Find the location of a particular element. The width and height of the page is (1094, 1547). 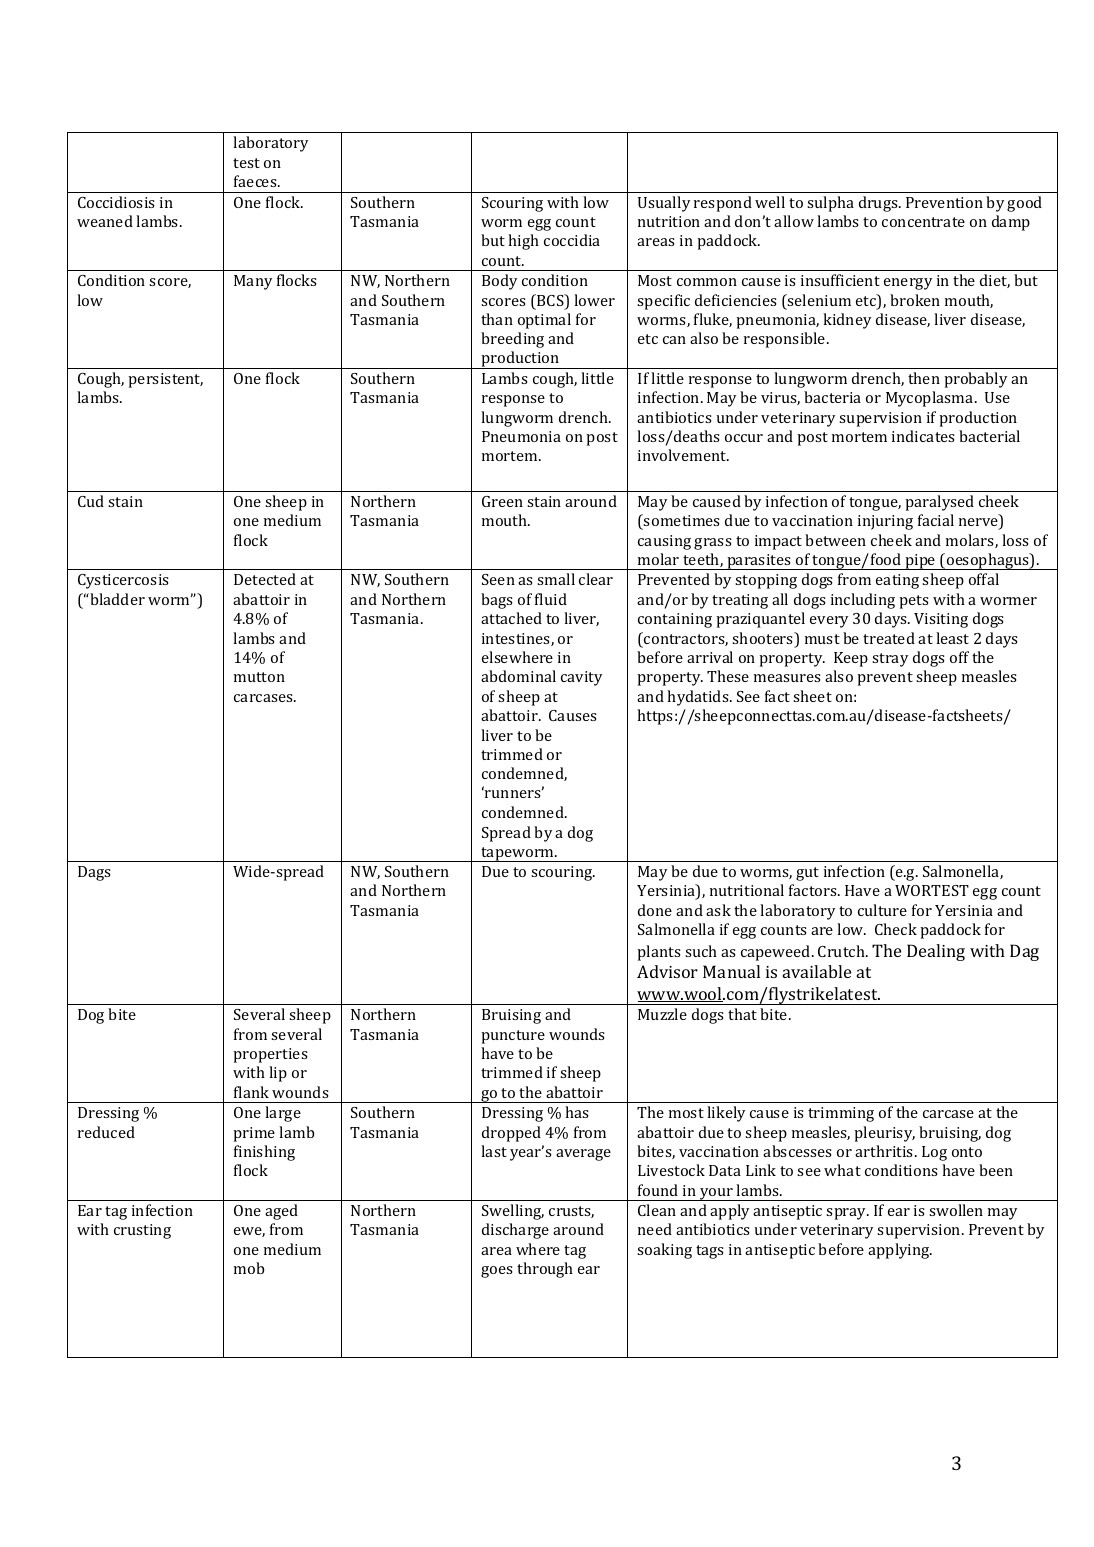

stray is located at coordinates (890, 660).
